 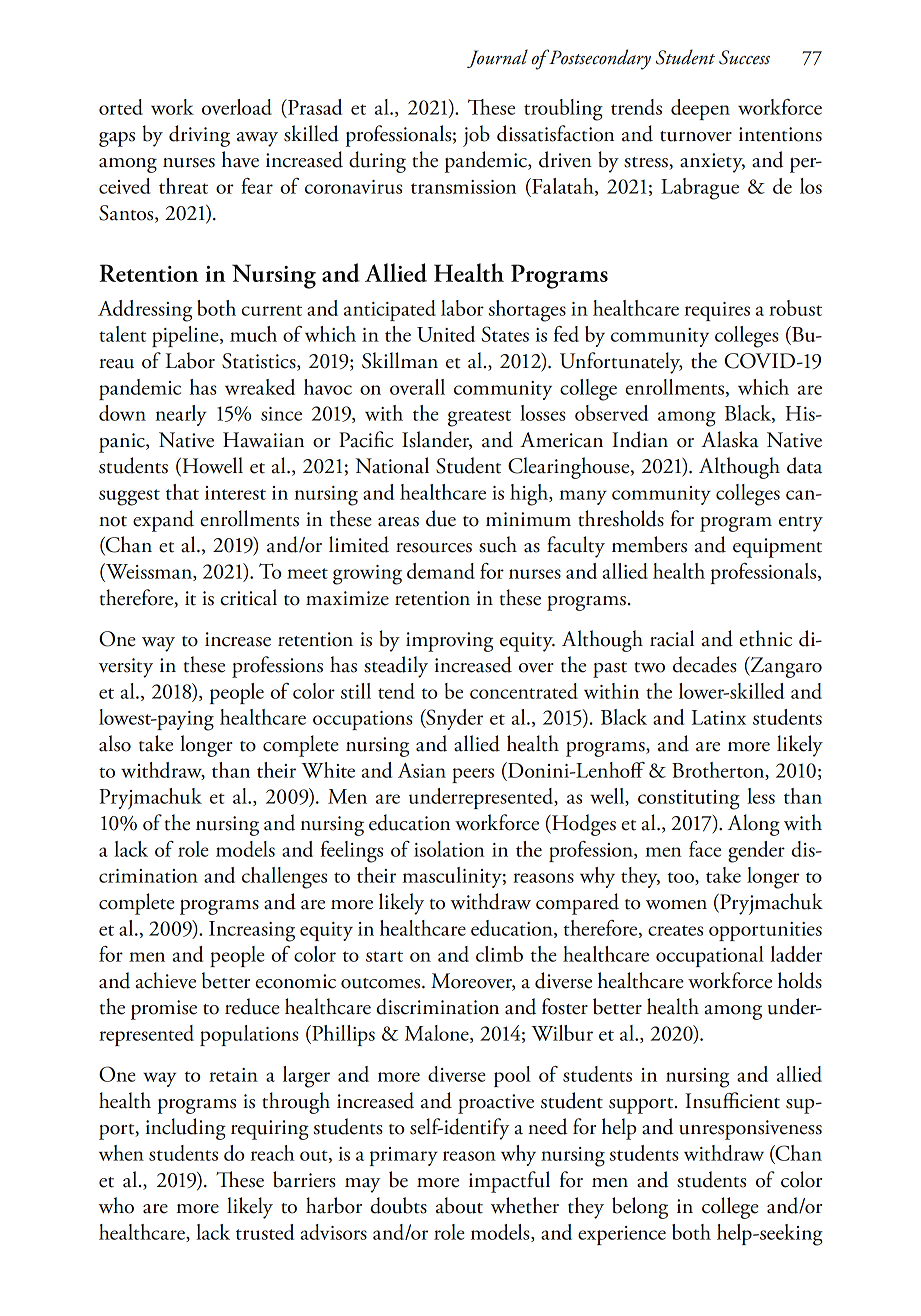 What do you see at coordinates (476, 136) in the page?
I see `job` at bounding box center [476, 136].
